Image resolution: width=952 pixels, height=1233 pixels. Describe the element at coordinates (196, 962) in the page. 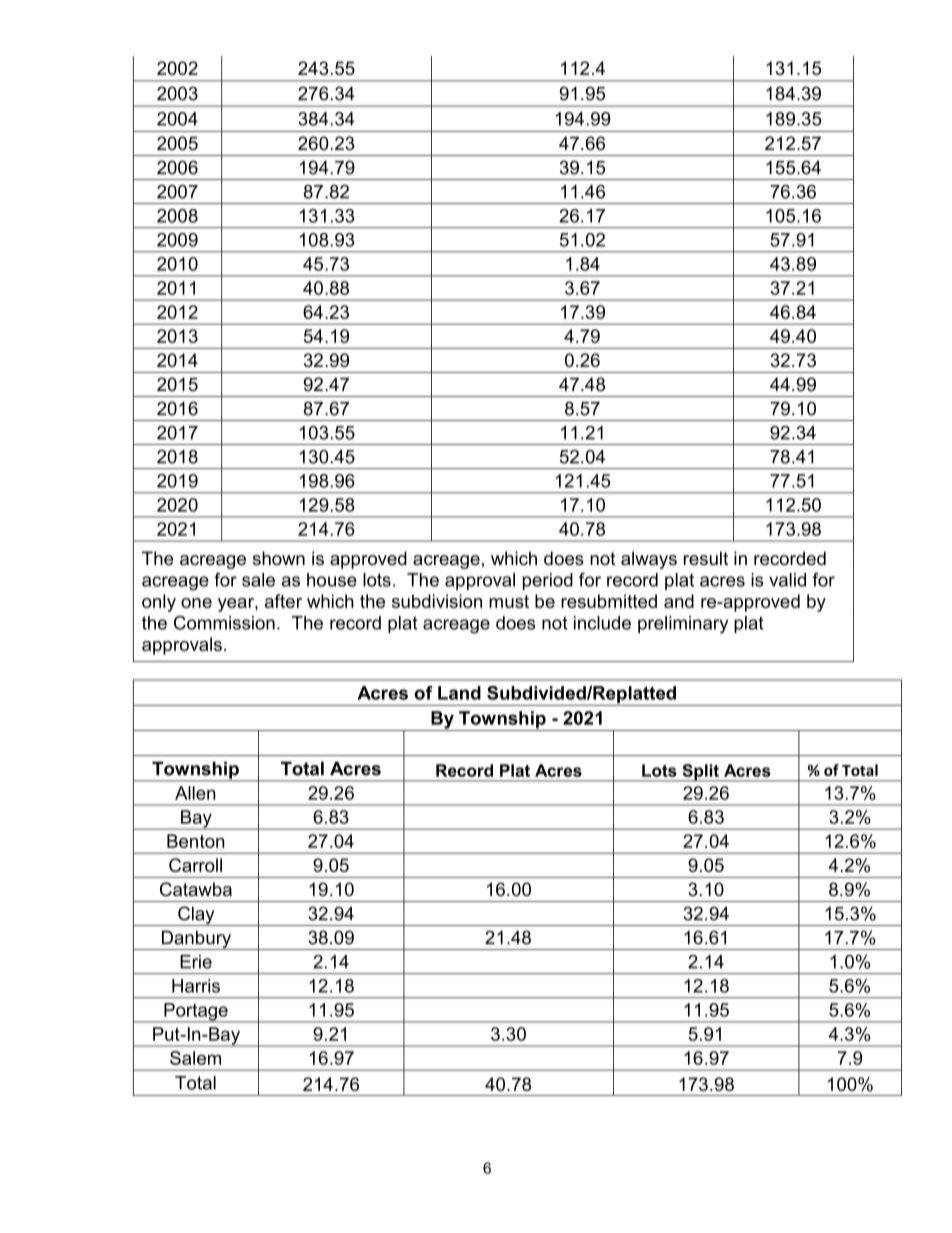

I see `Erie` at that location.
